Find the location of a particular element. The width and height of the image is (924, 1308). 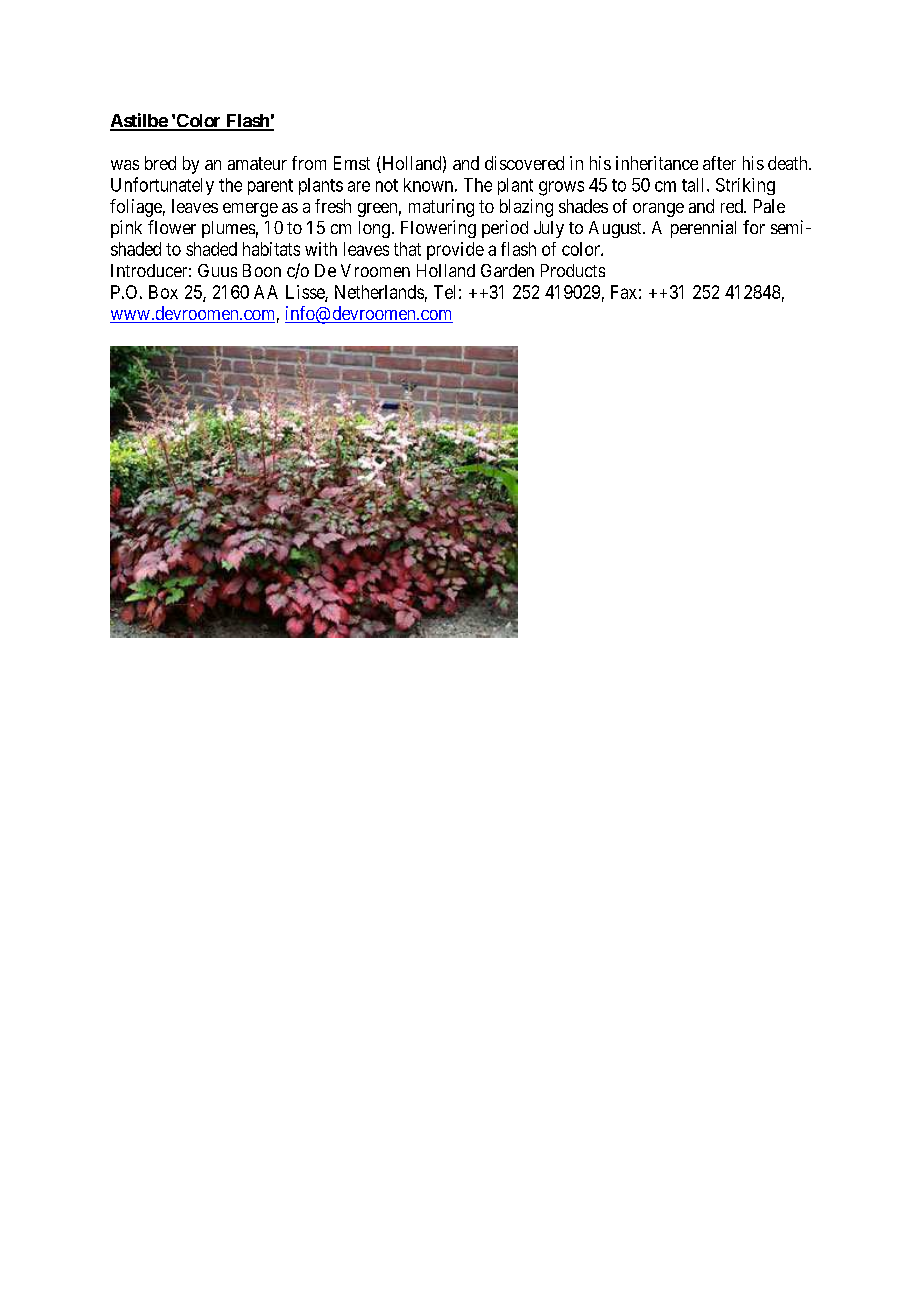

perennial is located at coordinates (703, 229).
